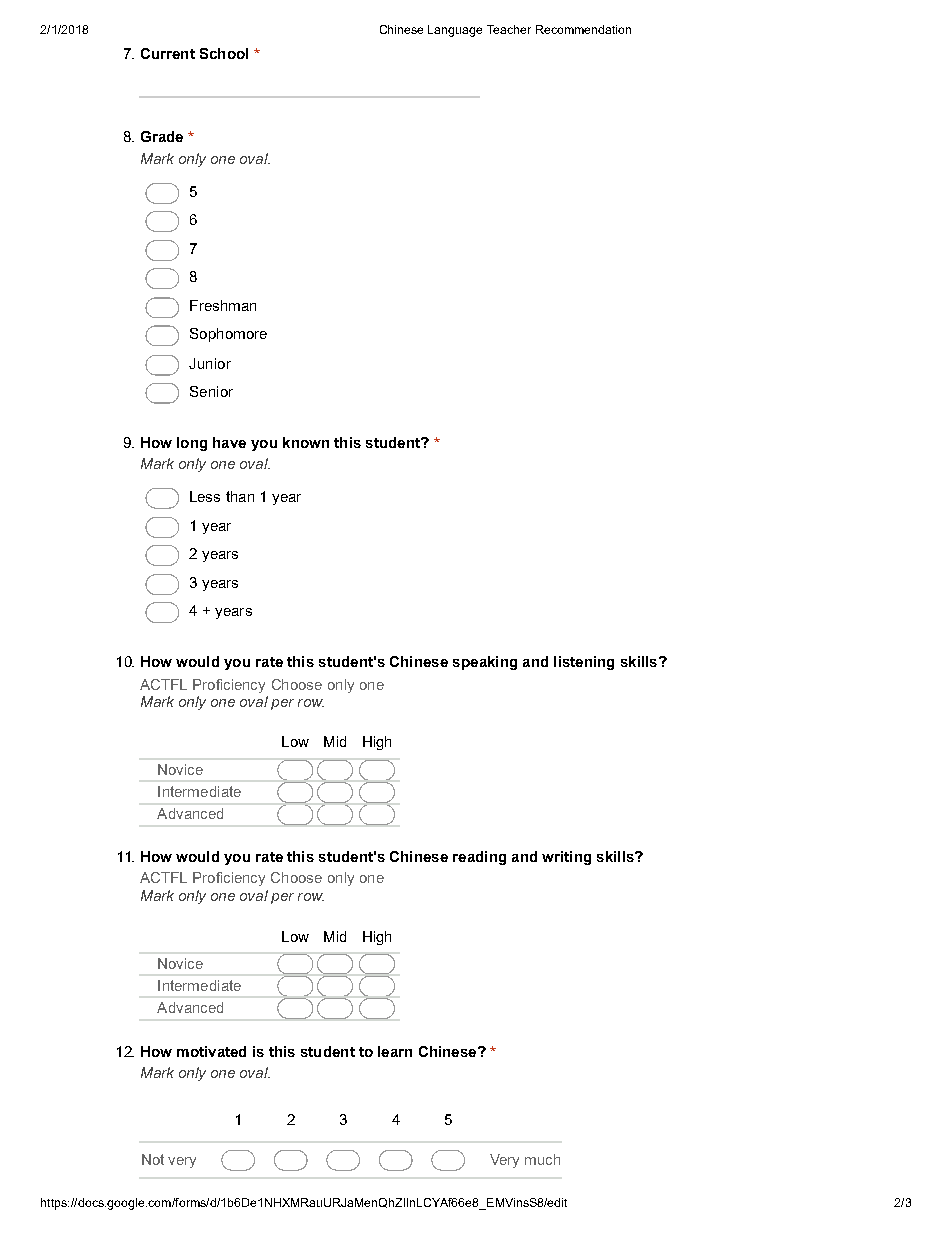 This document has width=952, height=1233. I want to click on Teacher, so click(509, 29).
